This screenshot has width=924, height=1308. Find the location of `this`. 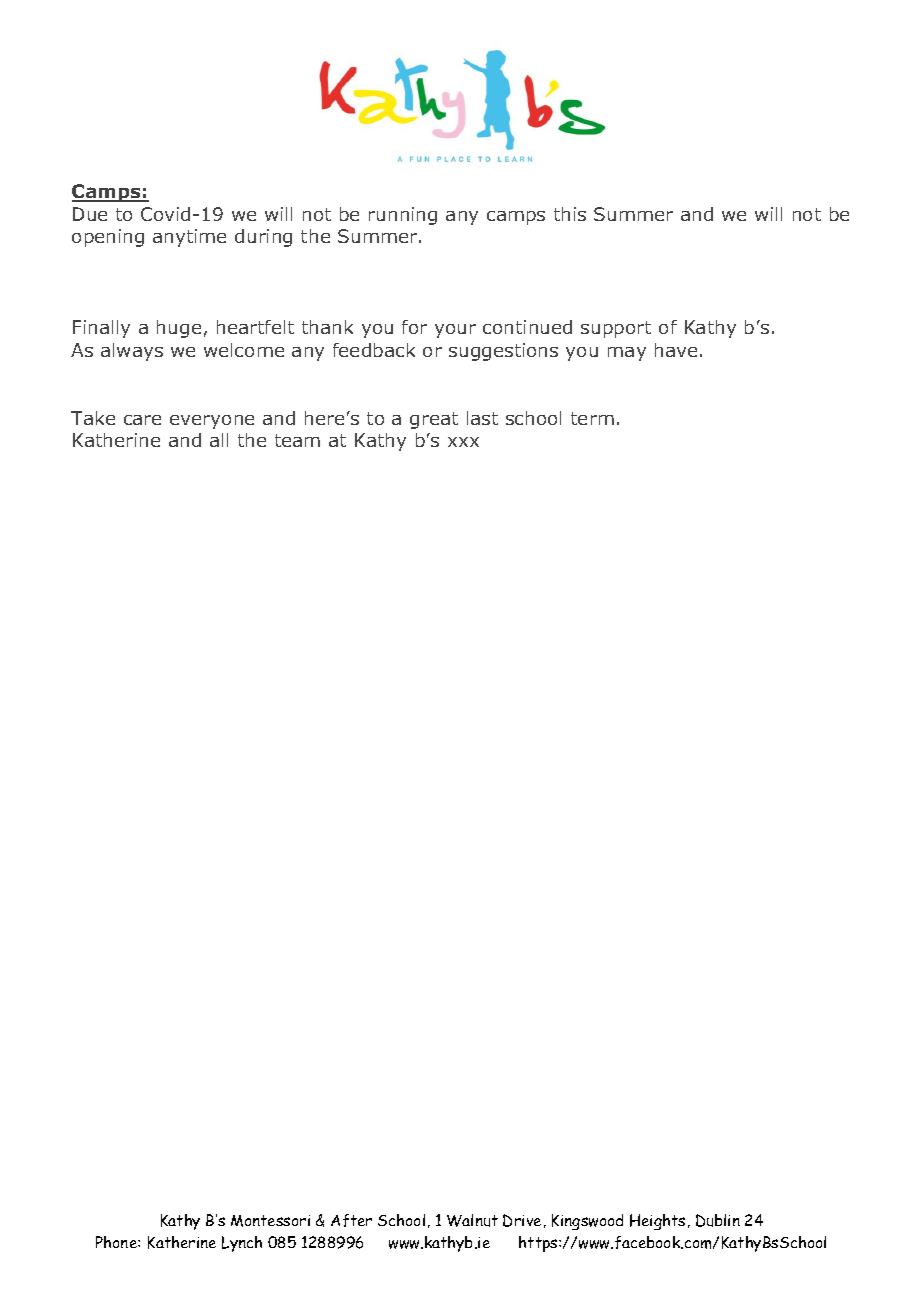

this is located at coordinates (570, 214).
